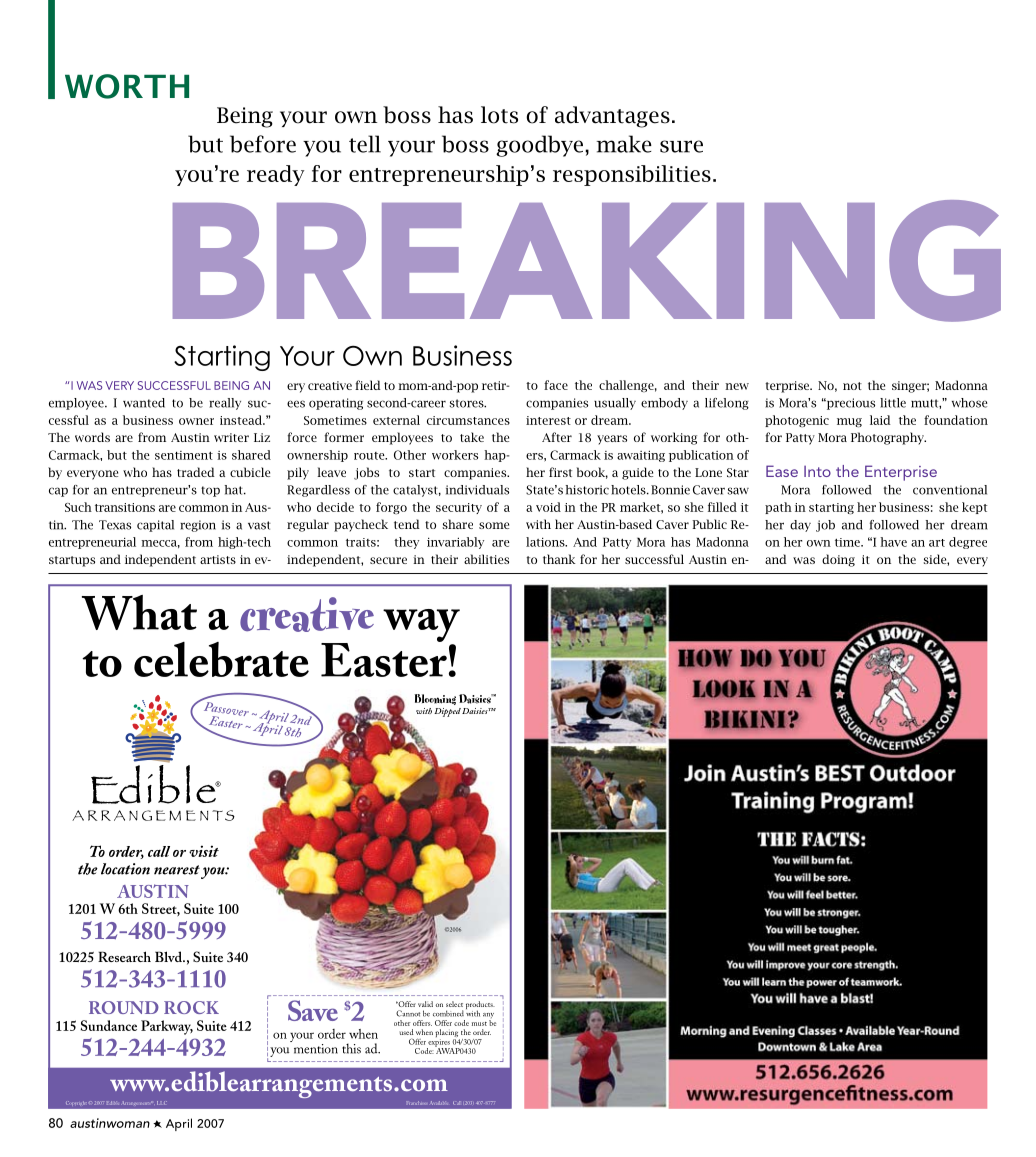 This screenshot has width=1036, height=1157. I want to click on LLC, so click(162, 1103).
